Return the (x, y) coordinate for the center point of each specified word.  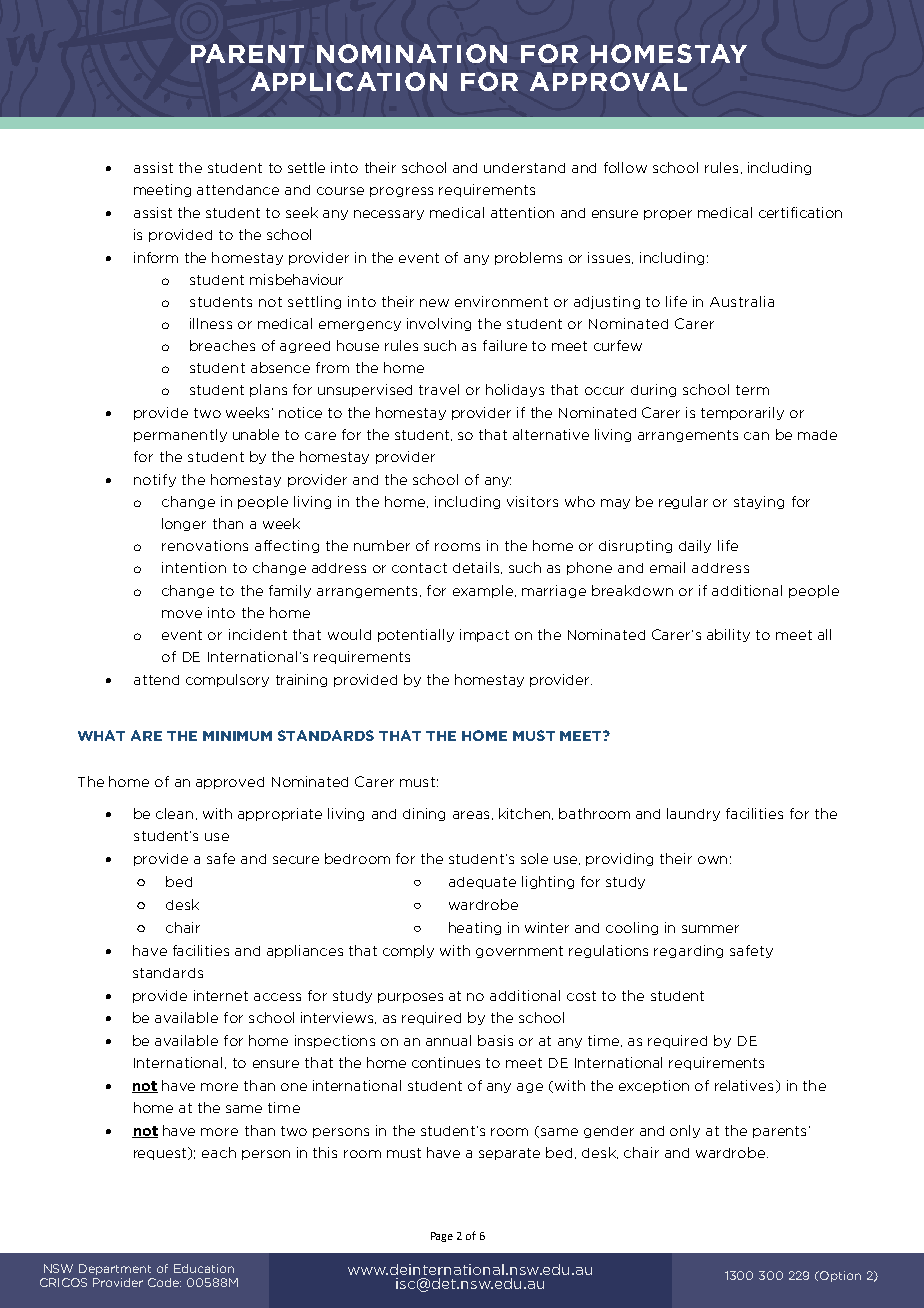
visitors (532, 501)
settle (306, 167)
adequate (482, 883)
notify (155, 480)
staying (759, 502)
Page (442, 1237)
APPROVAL (608, 81)
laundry (693, 814)
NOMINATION (412, 53)
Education (204, 1268)
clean (174, 813)
